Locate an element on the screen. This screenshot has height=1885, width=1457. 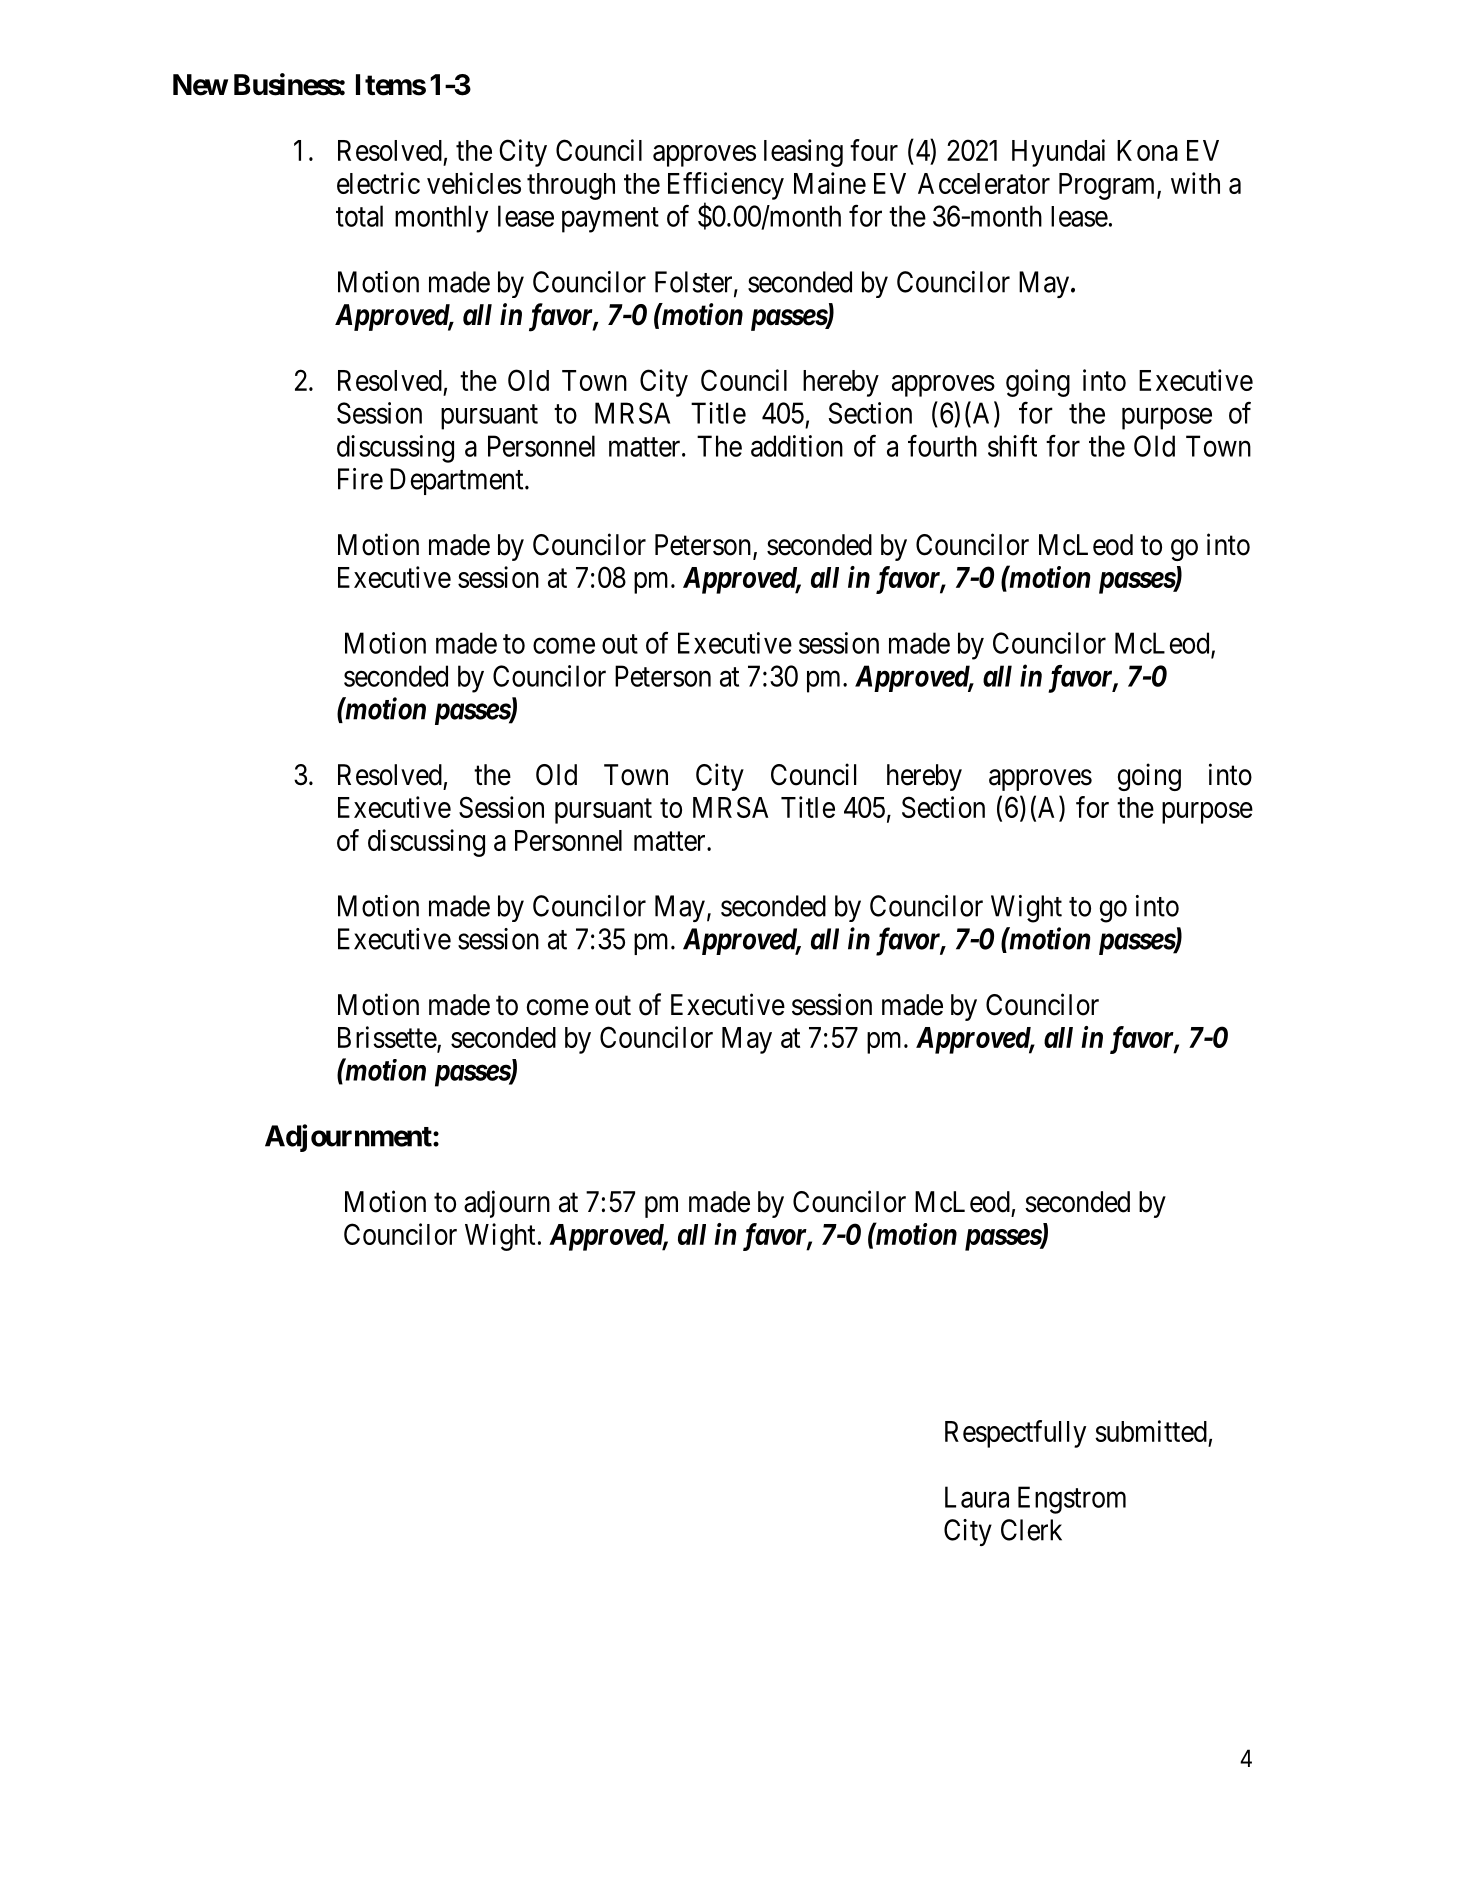
Program is located at coordinates (1108, 186).
